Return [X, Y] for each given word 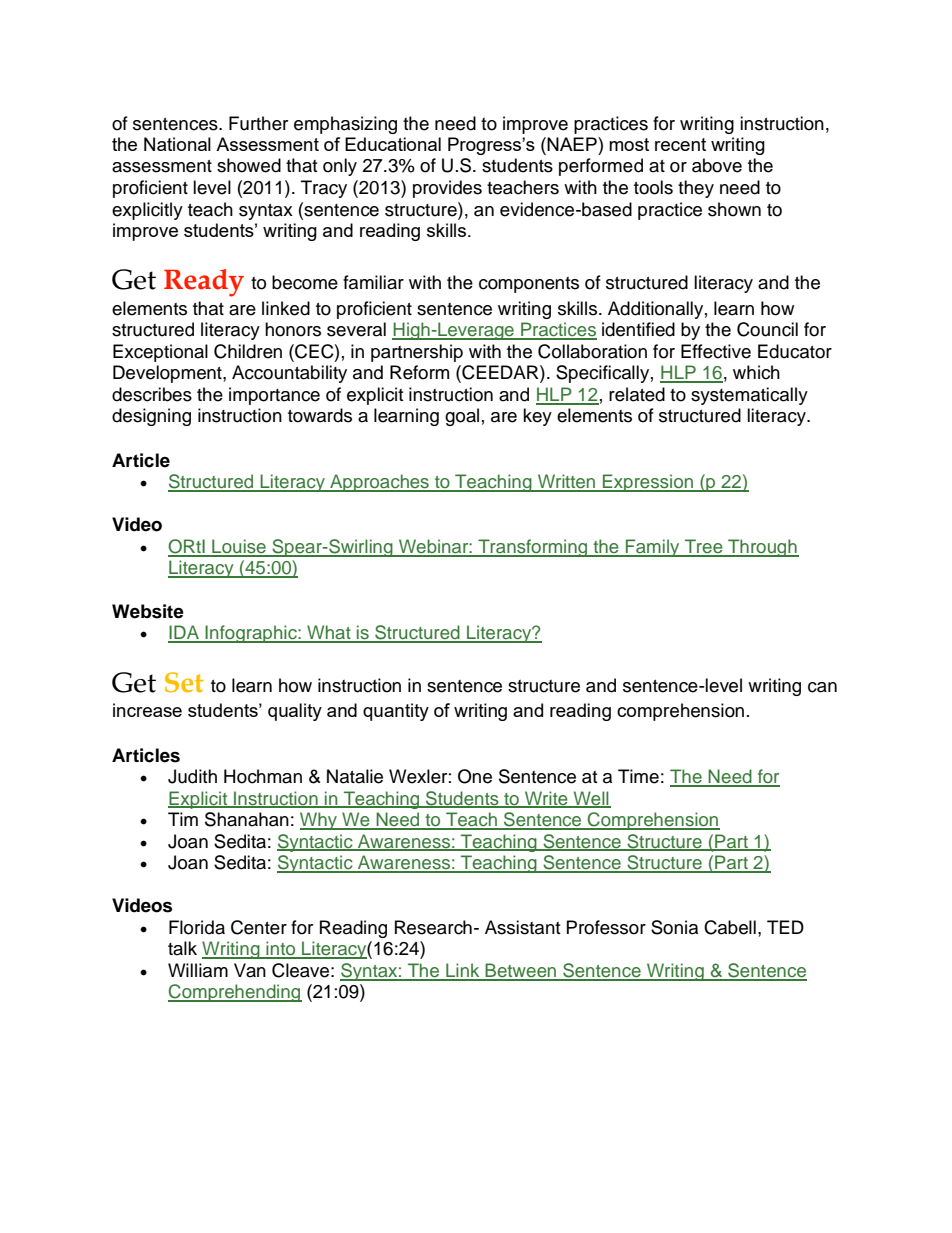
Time [638, 776]
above [717, 165]
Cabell [730, 927]
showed [249, 165]
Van [250, 970]
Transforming [533, 548]
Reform [419, 372]
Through [762, 548]
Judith [192, 776]
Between [521, 971]
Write [546, 799]
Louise [239, 547]
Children [248, 351]
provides [447, 189]
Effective [716, 351]
